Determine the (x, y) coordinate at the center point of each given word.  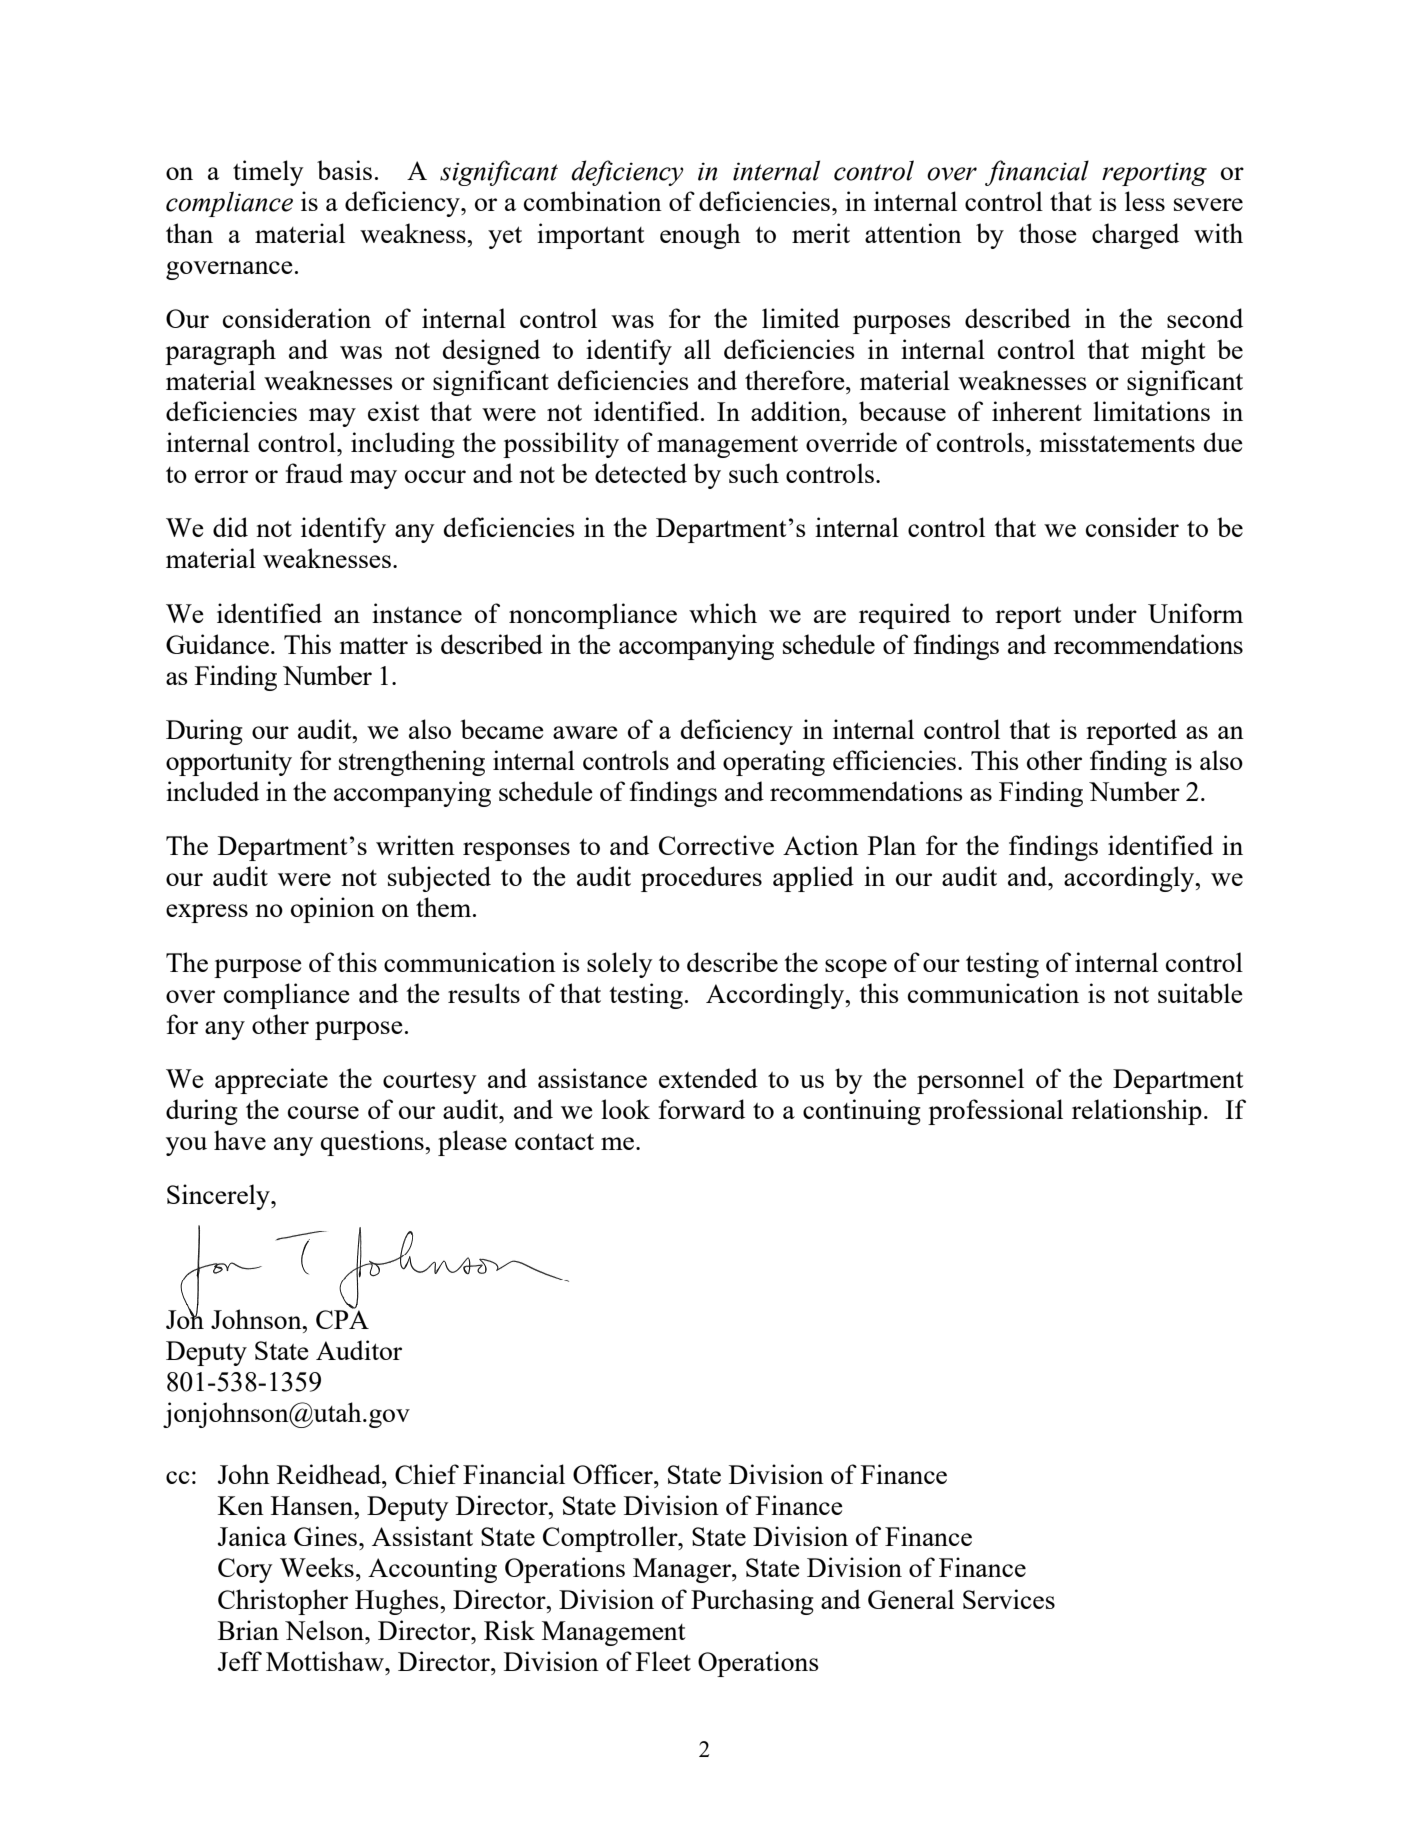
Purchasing (752, 1602)
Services (1009, 1599)
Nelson (325, 1630)
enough (700, 236)
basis (344, 170)
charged (1135, 236)
